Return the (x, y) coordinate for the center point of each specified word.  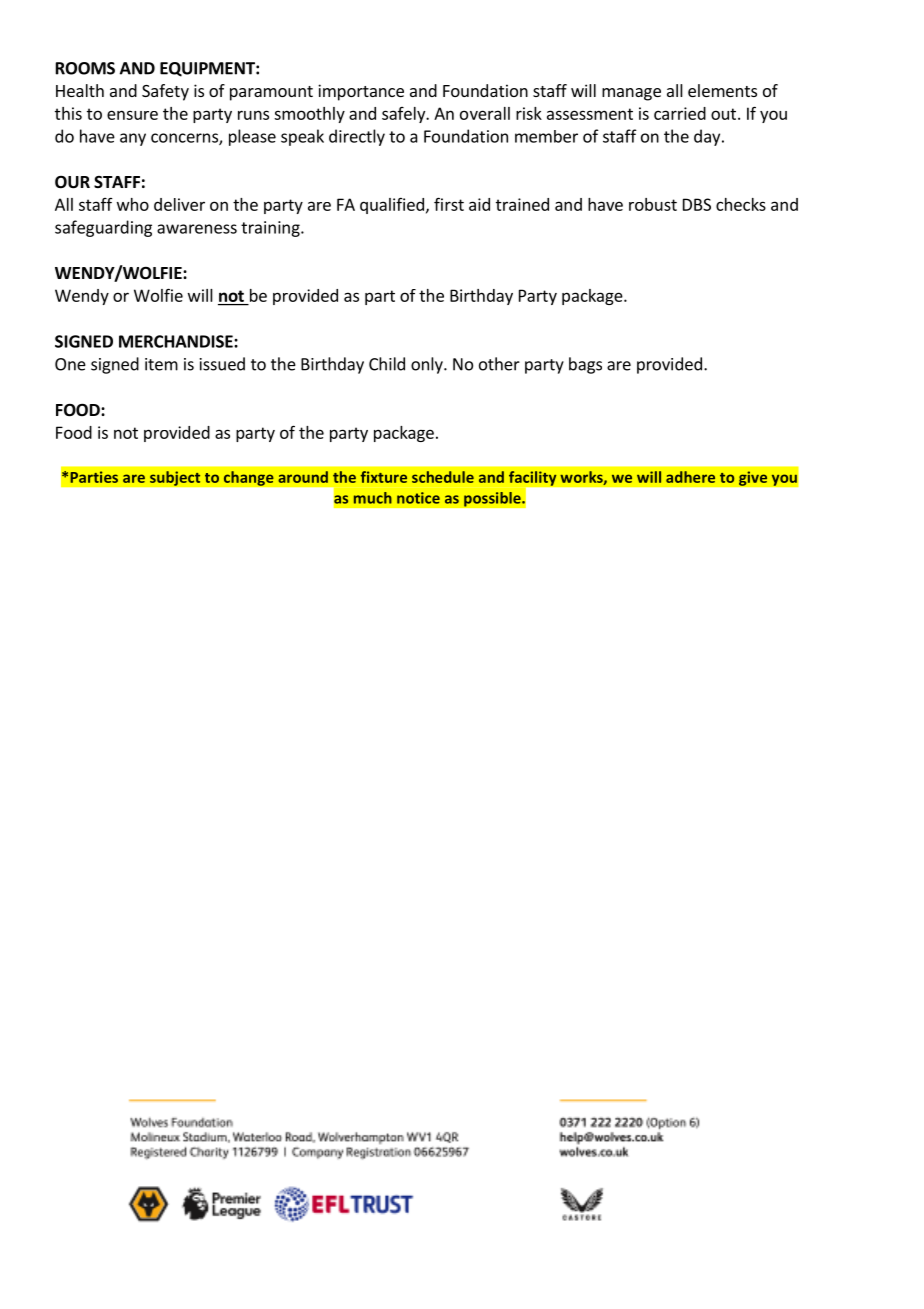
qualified (392, 206)
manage (631, 94)
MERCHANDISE (177, 341)
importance (361, 92)
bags (585, 365)
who (133, 204)
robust (653, 204)
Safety (165, 92)
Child (387, 364)
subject (175, 478)
